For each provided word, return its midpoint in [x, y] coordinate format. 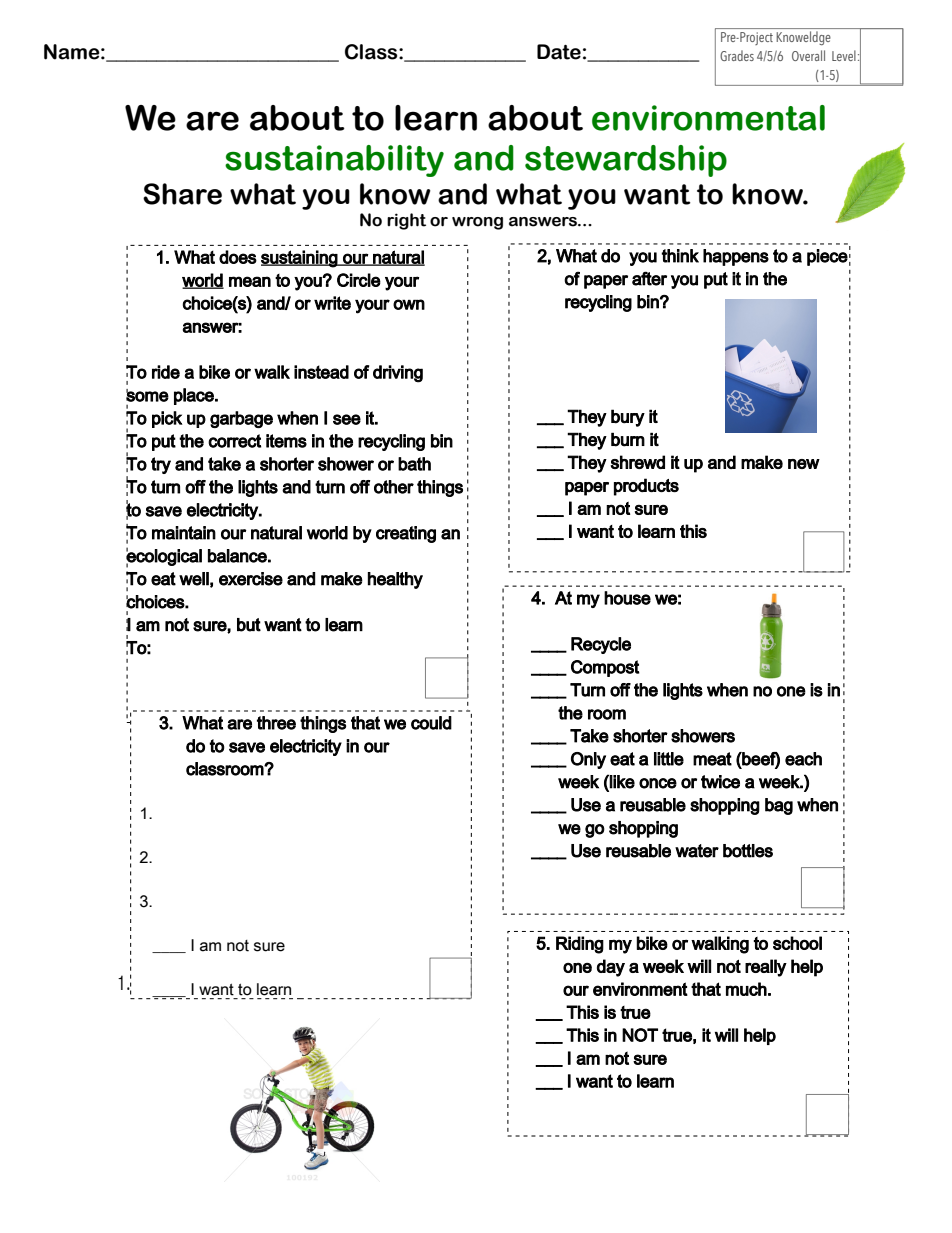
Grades [737, 55]
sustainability [334, 161]
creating [406, 534]
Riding [580, 945]
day [611, 968]
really [766, 968]
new [804, 464]
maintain [184, 533]
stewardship [626, 161]
